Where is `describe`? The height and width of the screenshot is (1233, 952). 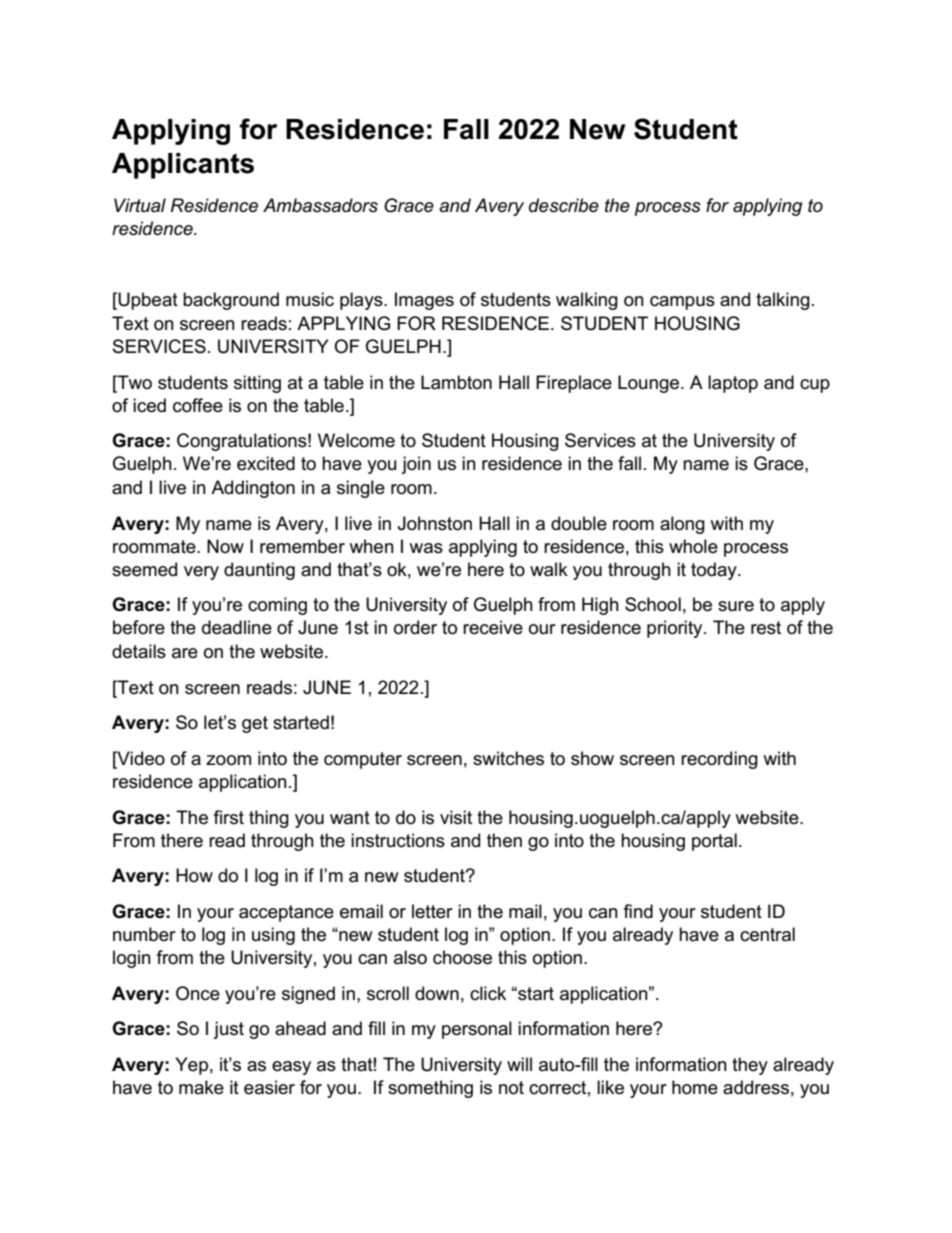 describe is located at coordinates (564, 205).
